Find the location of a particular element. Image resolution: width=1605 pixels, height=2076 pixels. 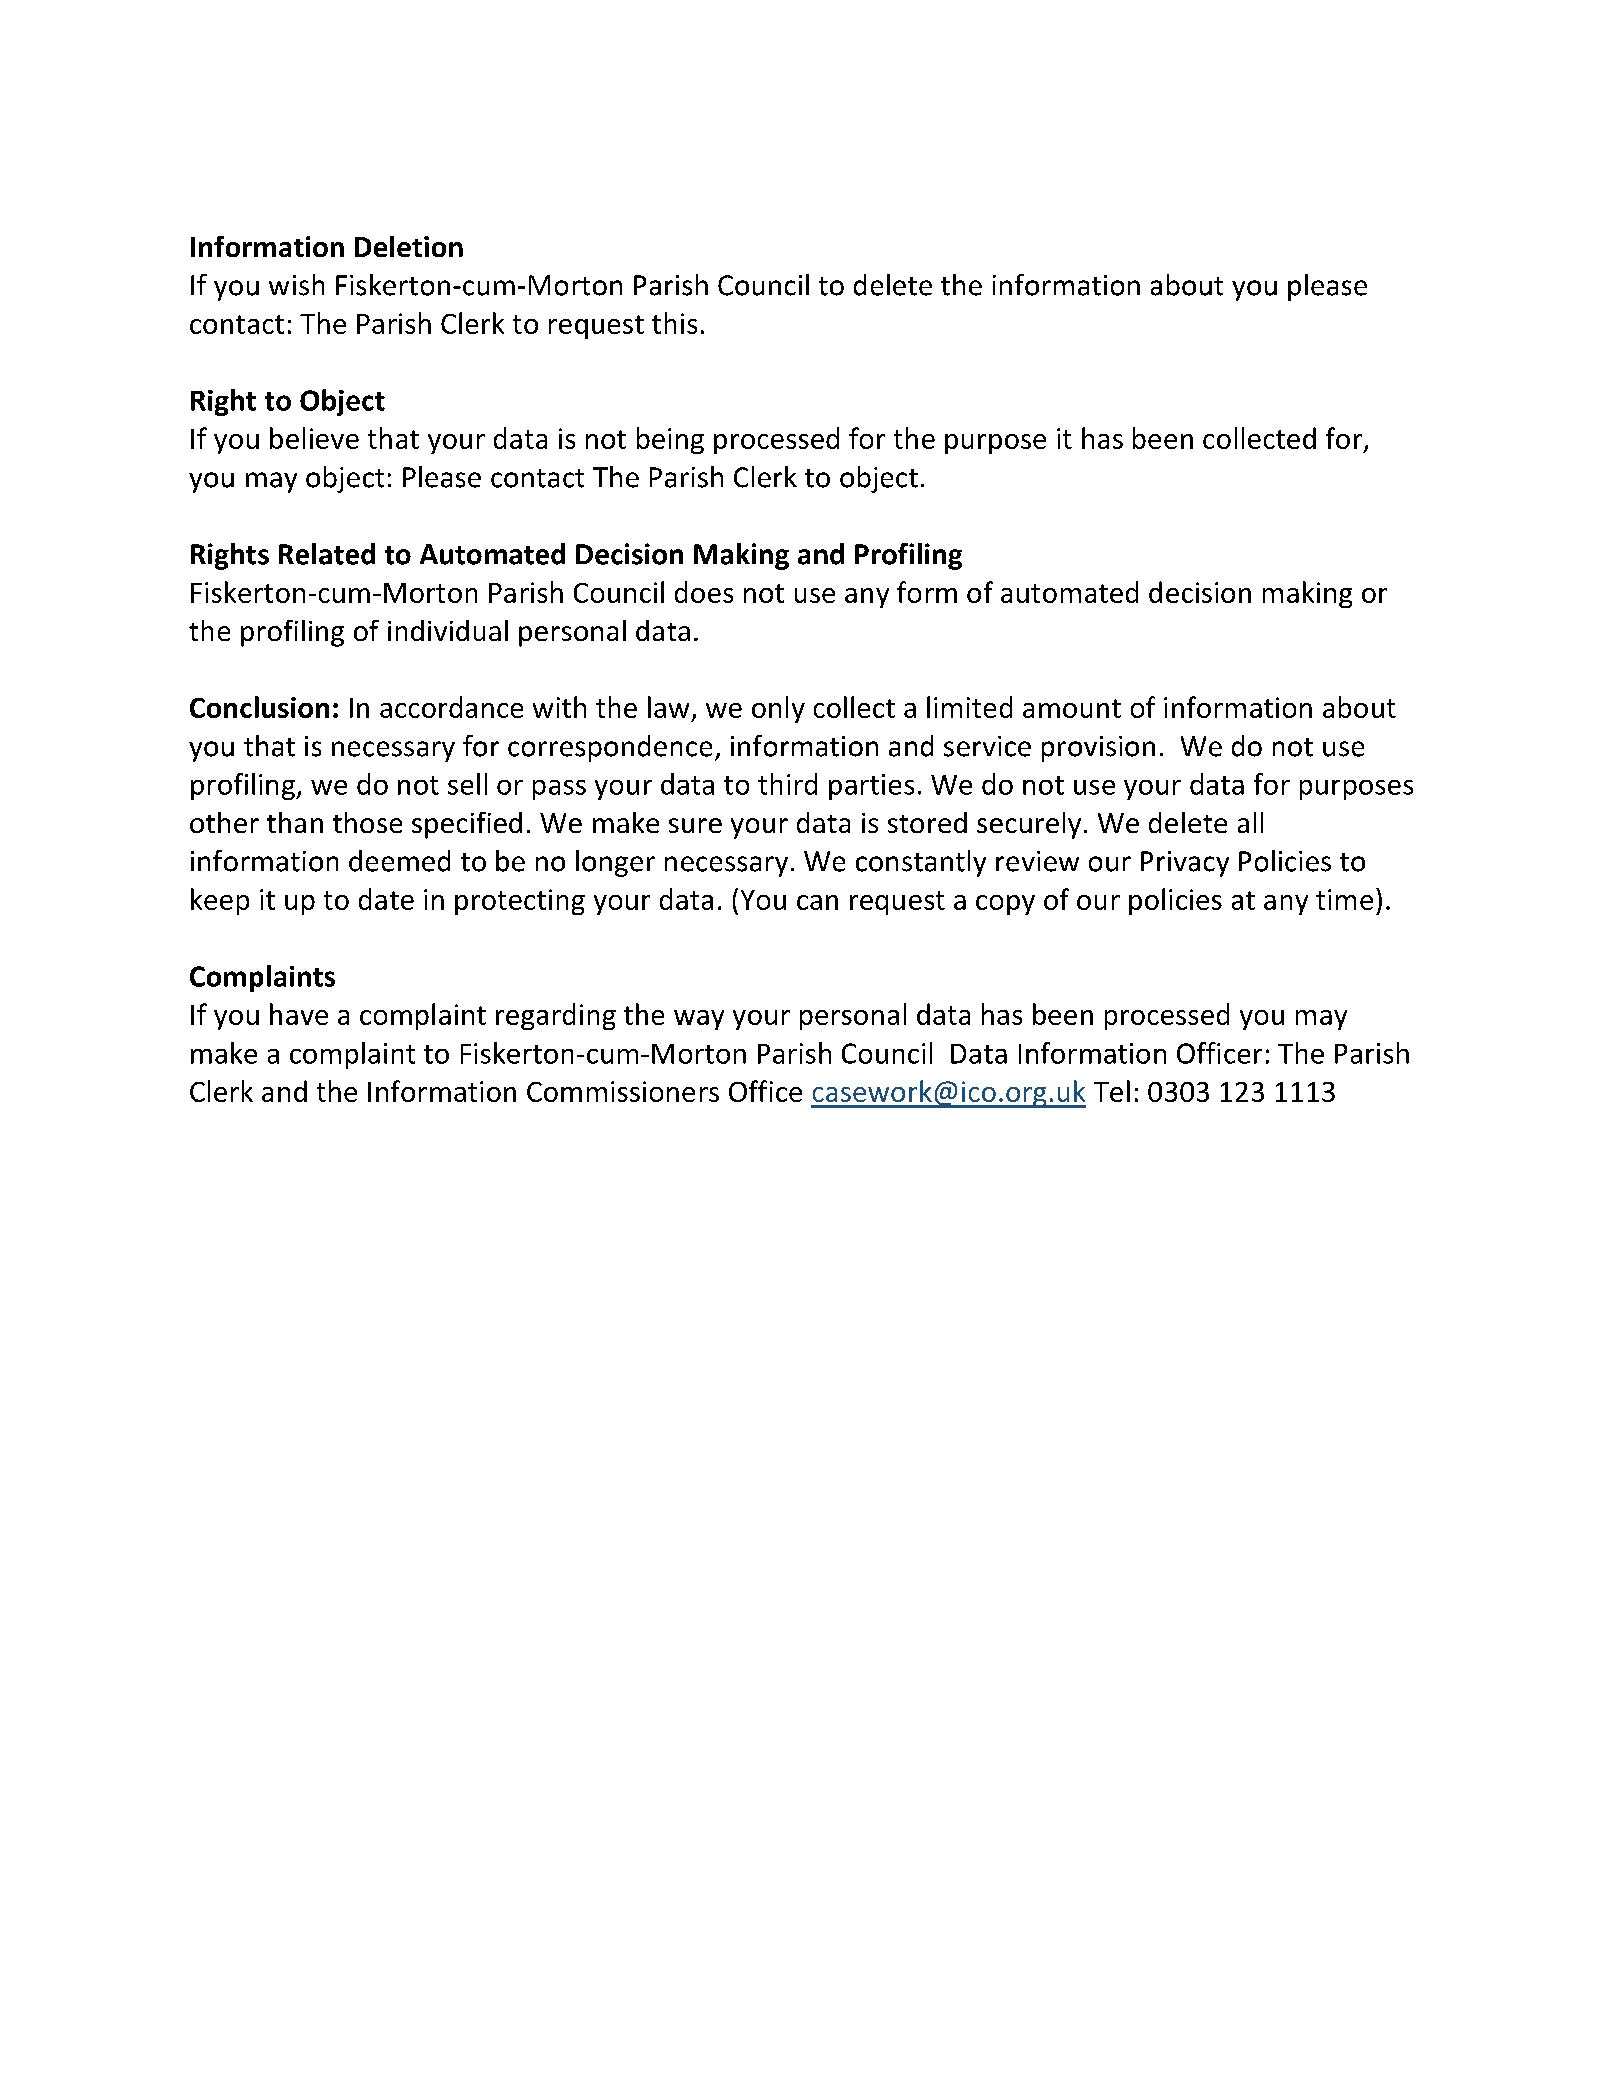

deemed is located at coordinates (399, 861).
